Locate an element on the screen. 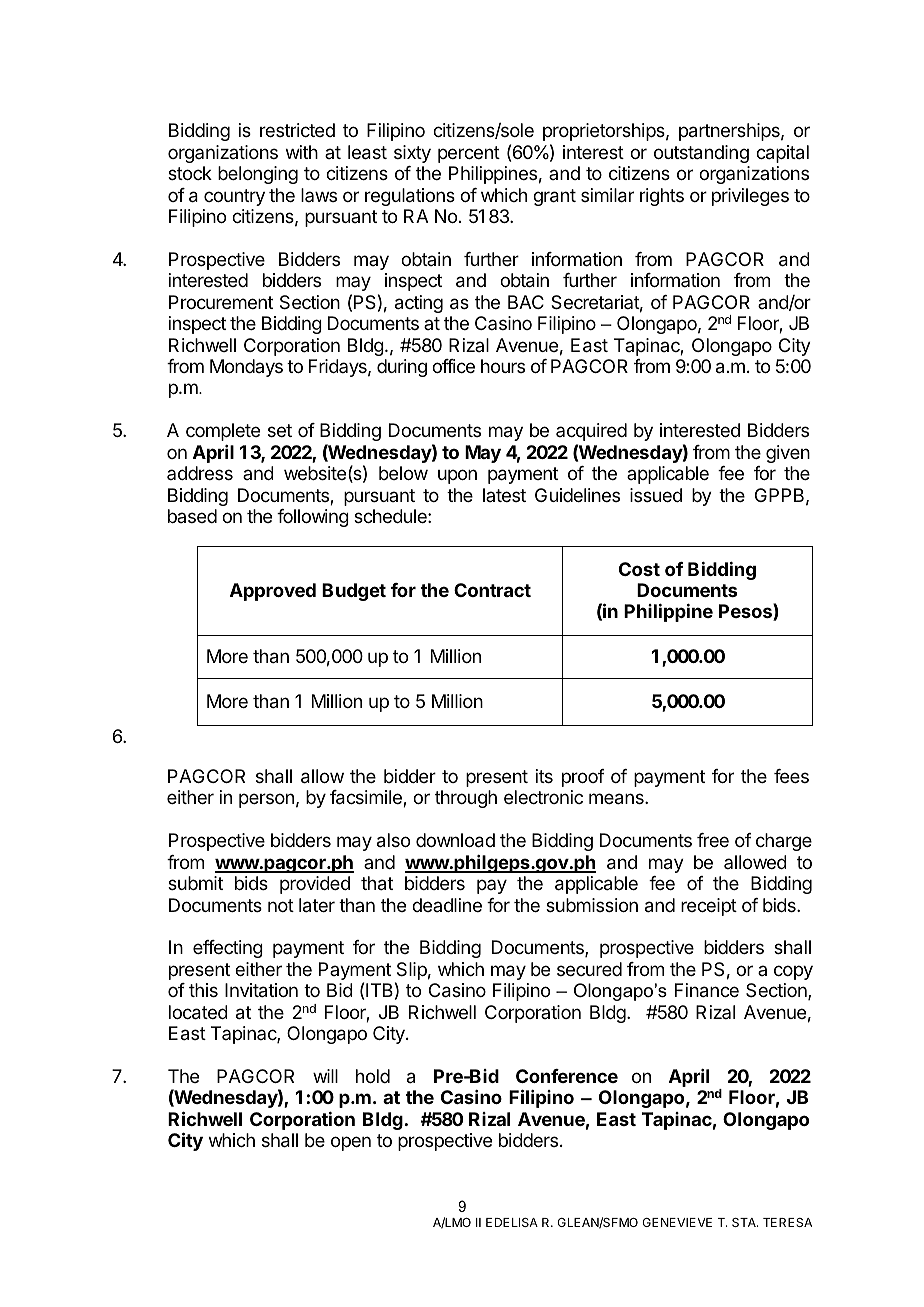 This screenshot has width=924, height=1307. outstanding is located at coordinates (701, 154).
